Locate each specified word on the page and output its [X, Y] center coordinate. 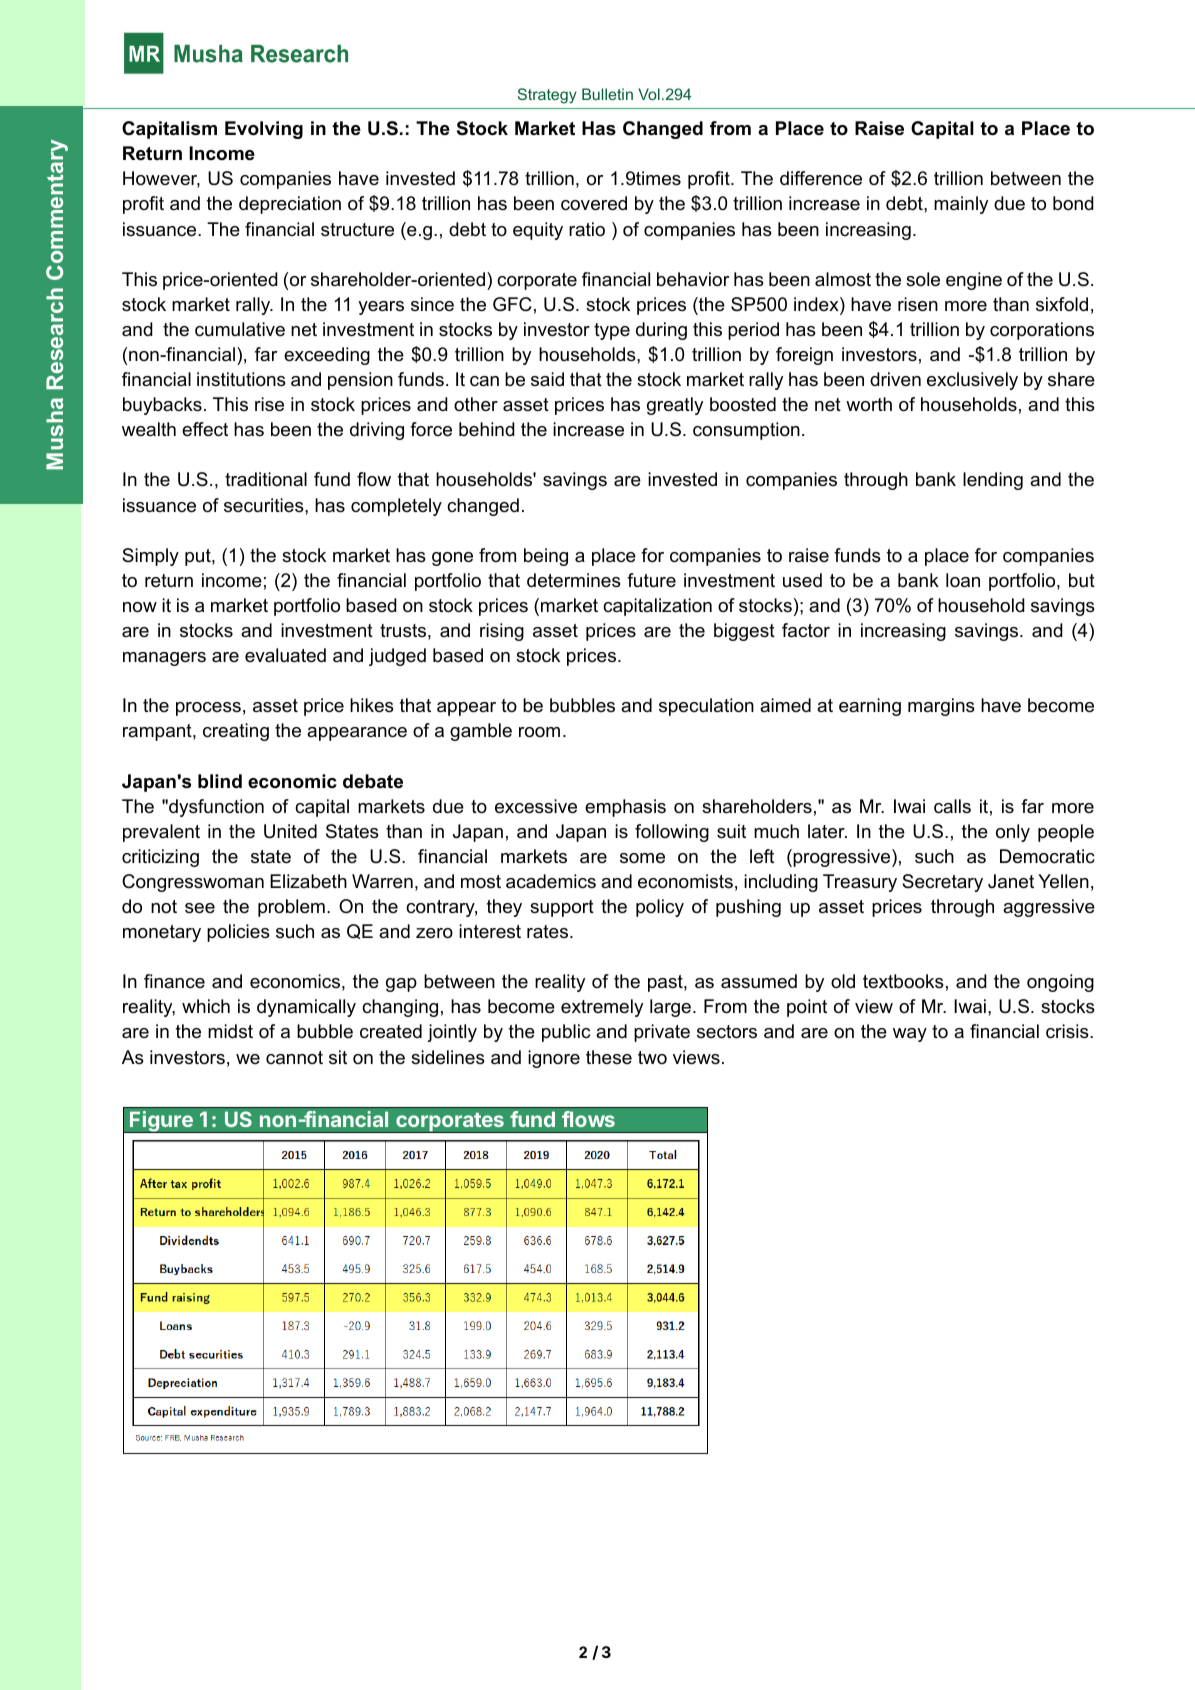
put [199, 557]
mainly [961, 205]
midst [230, 1031]
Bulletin [607, 94]
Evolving [264, 130]
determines [574, 580]
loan [963, 580]
